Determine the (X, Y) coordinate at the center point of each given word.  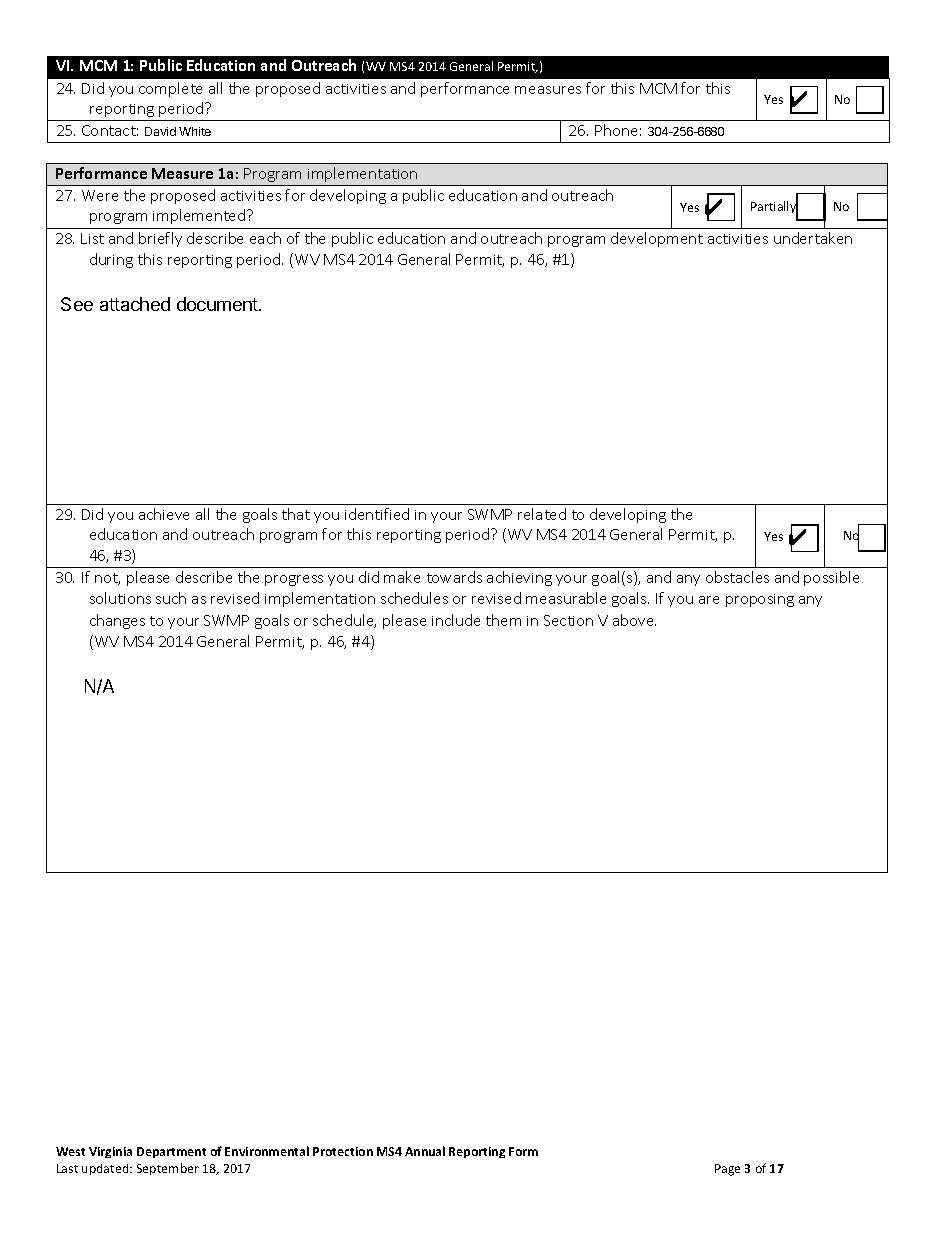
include (456, 620)
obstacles (737, 577)
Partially (774, 208)
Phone (616, 130)
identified (377, 514)
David (160, 131)
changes (117, 621)
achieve (164, 514)
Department (171, 1152)
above (634, 620)
